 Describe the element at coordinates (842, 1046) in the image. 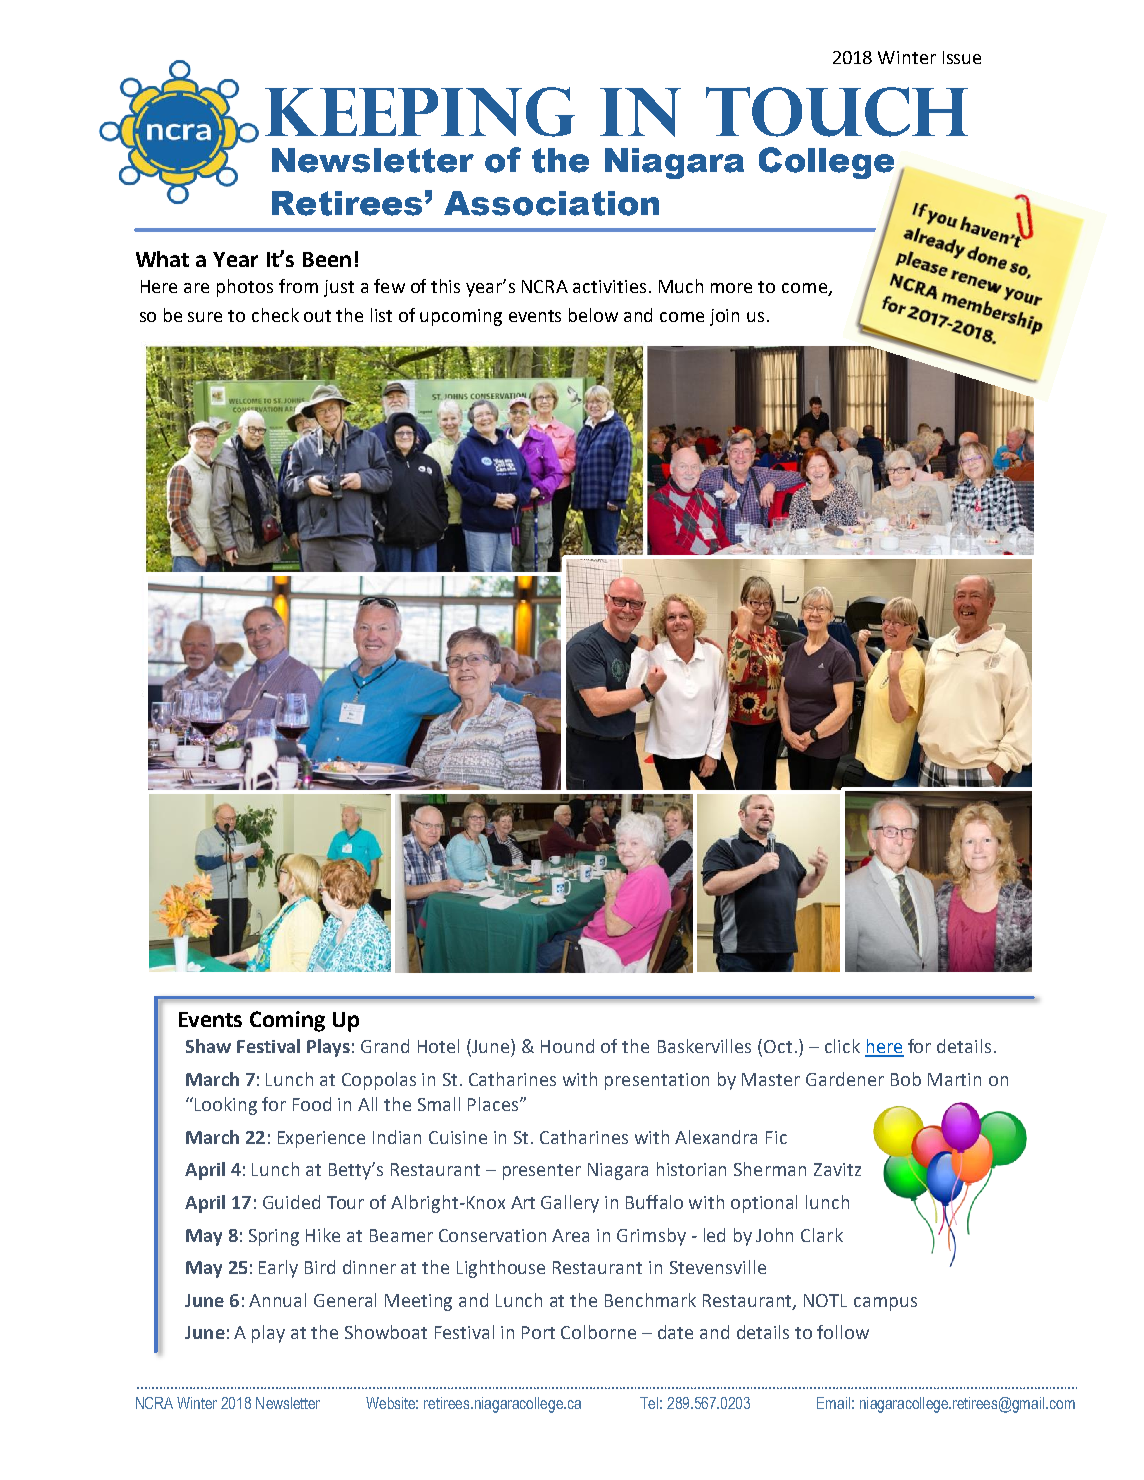

I see `click` at that location.
